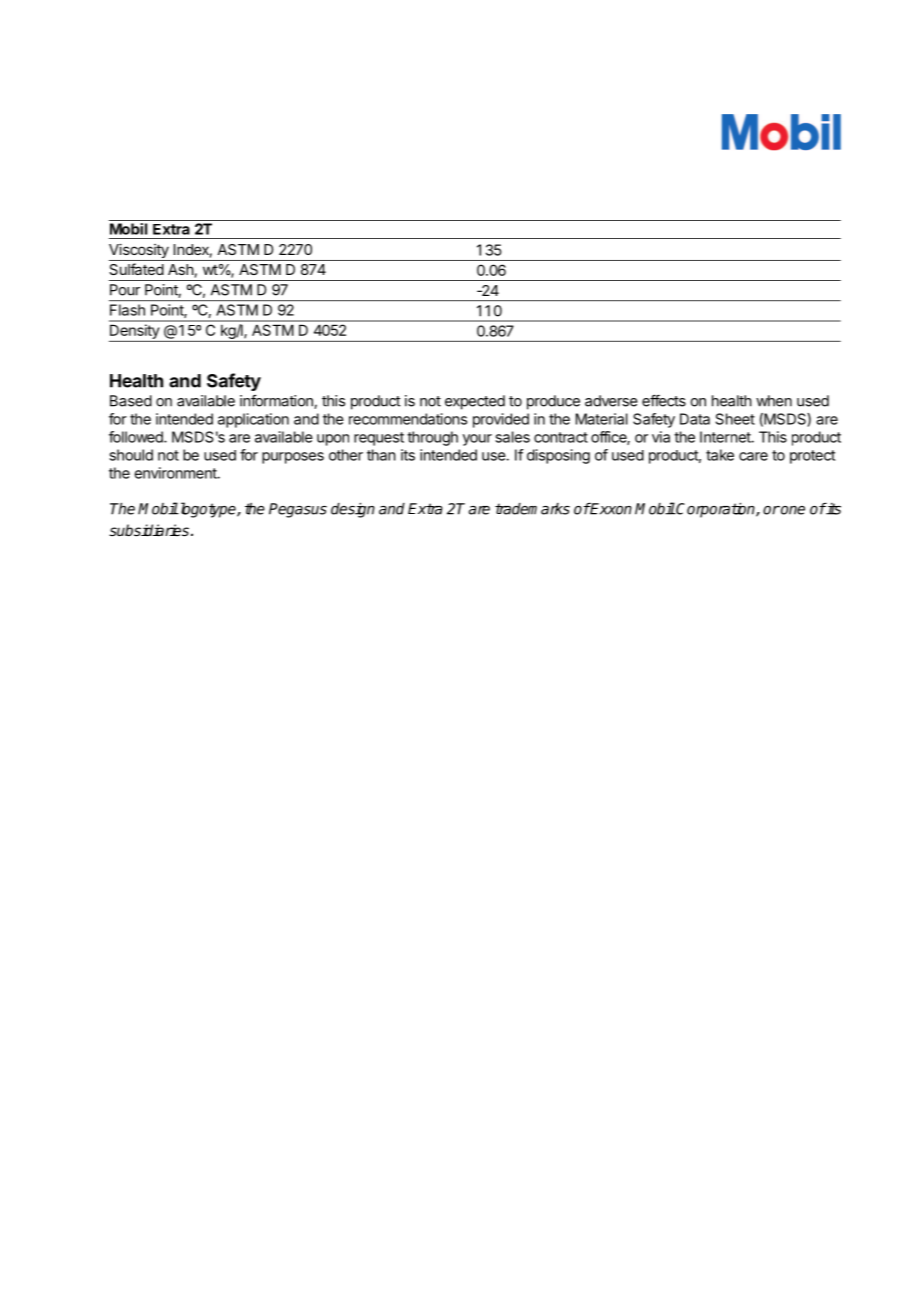  Describe the element at coordinates (553, 402) in the screenshot. I see `produce` at that location.
